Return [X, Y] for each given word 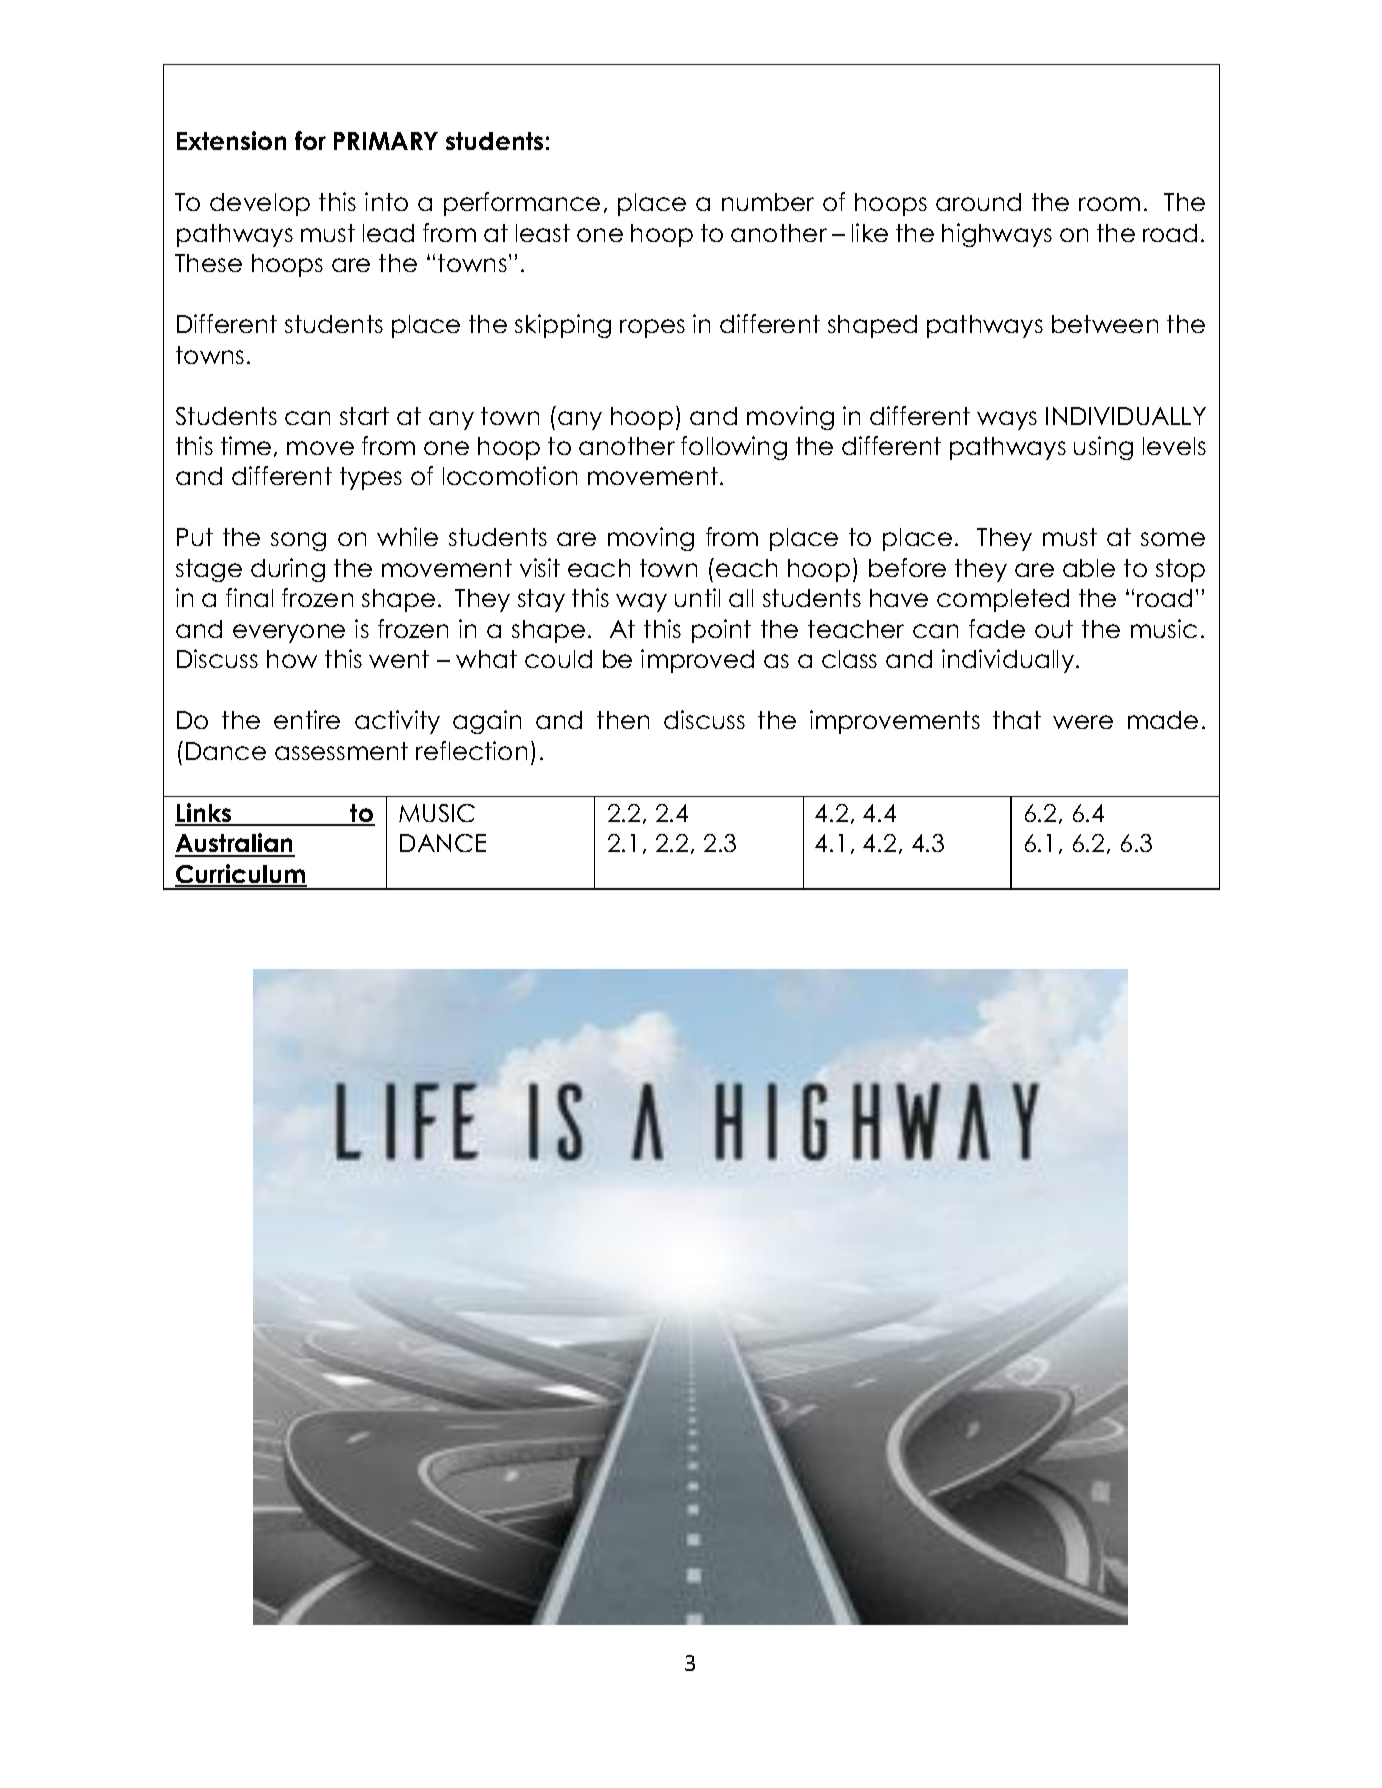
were [1083, 722]
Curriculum [241, 875]
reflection [471, 750]
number [768, 202]
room [1109, 204]
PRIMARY [386, 141]
